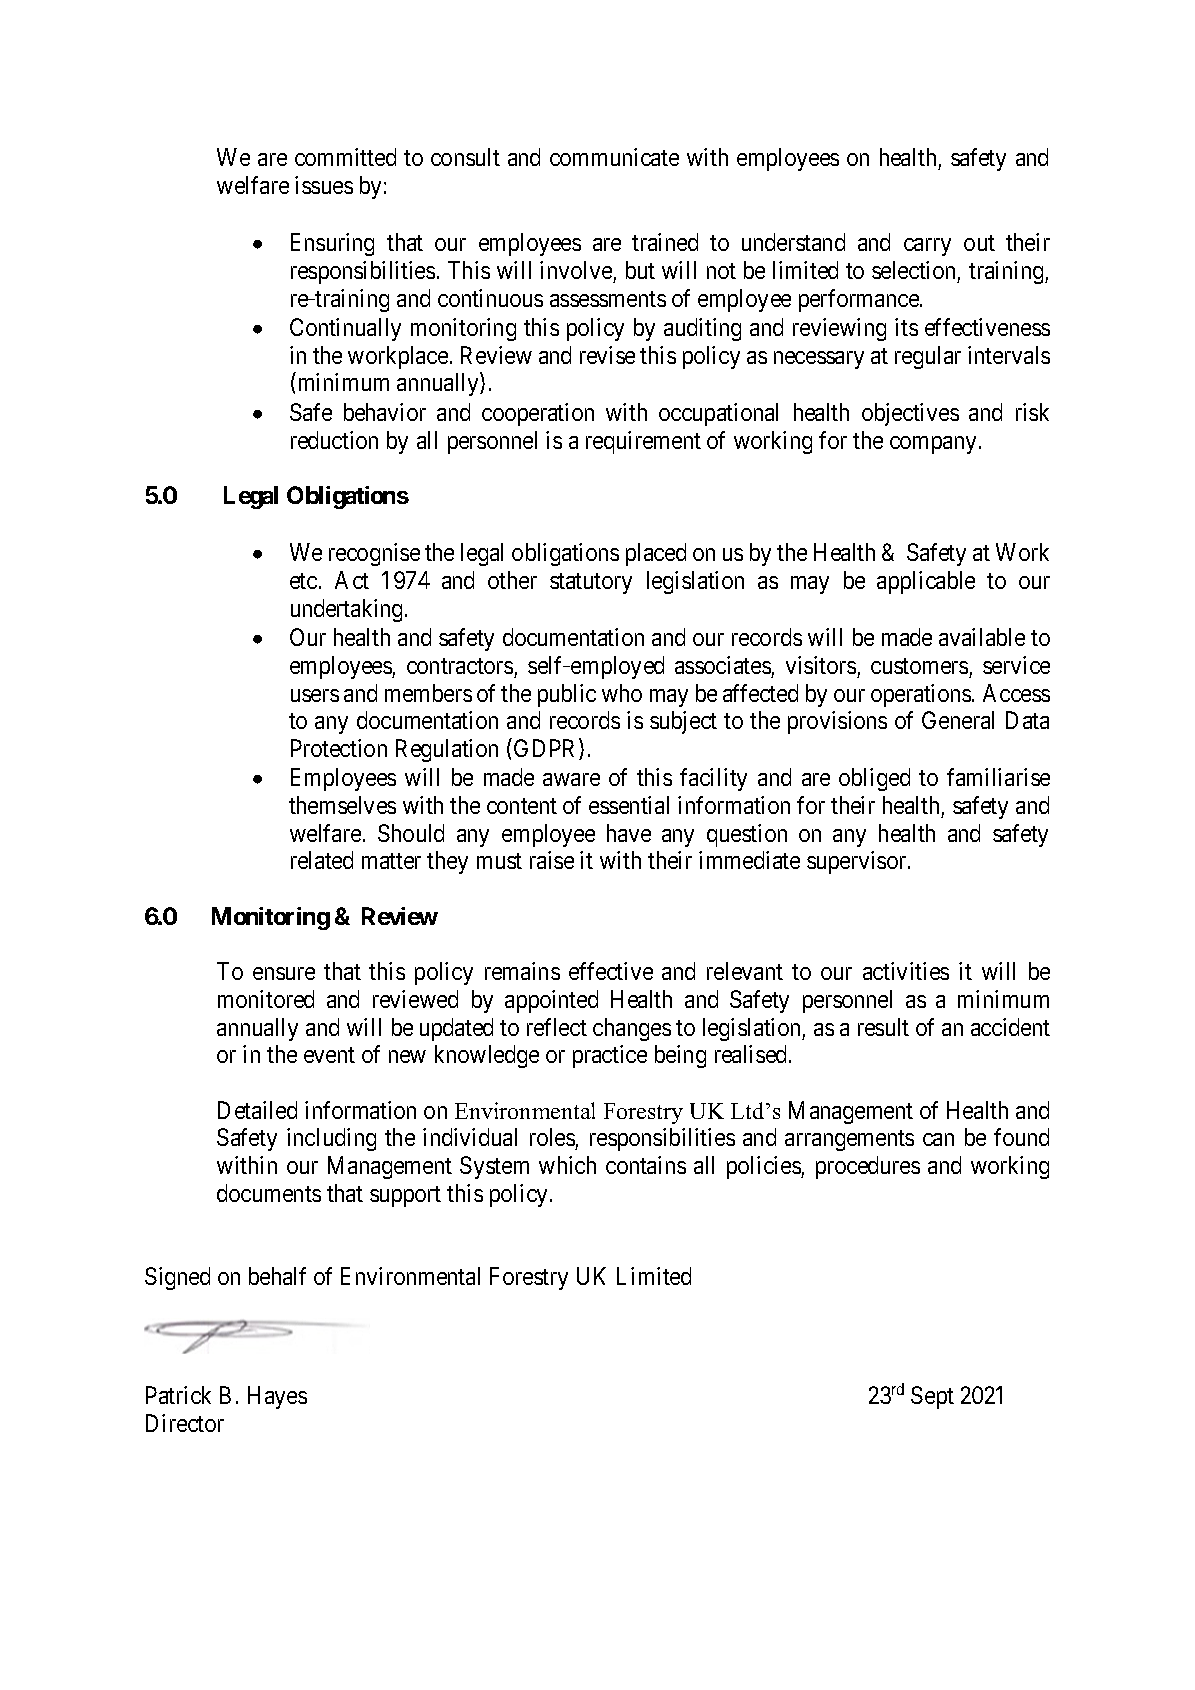 The height and width of the screenshot is (1690, 1195). Describe the element at coordinates (324, 185) in the screenshot. I see `issues` at that location.
